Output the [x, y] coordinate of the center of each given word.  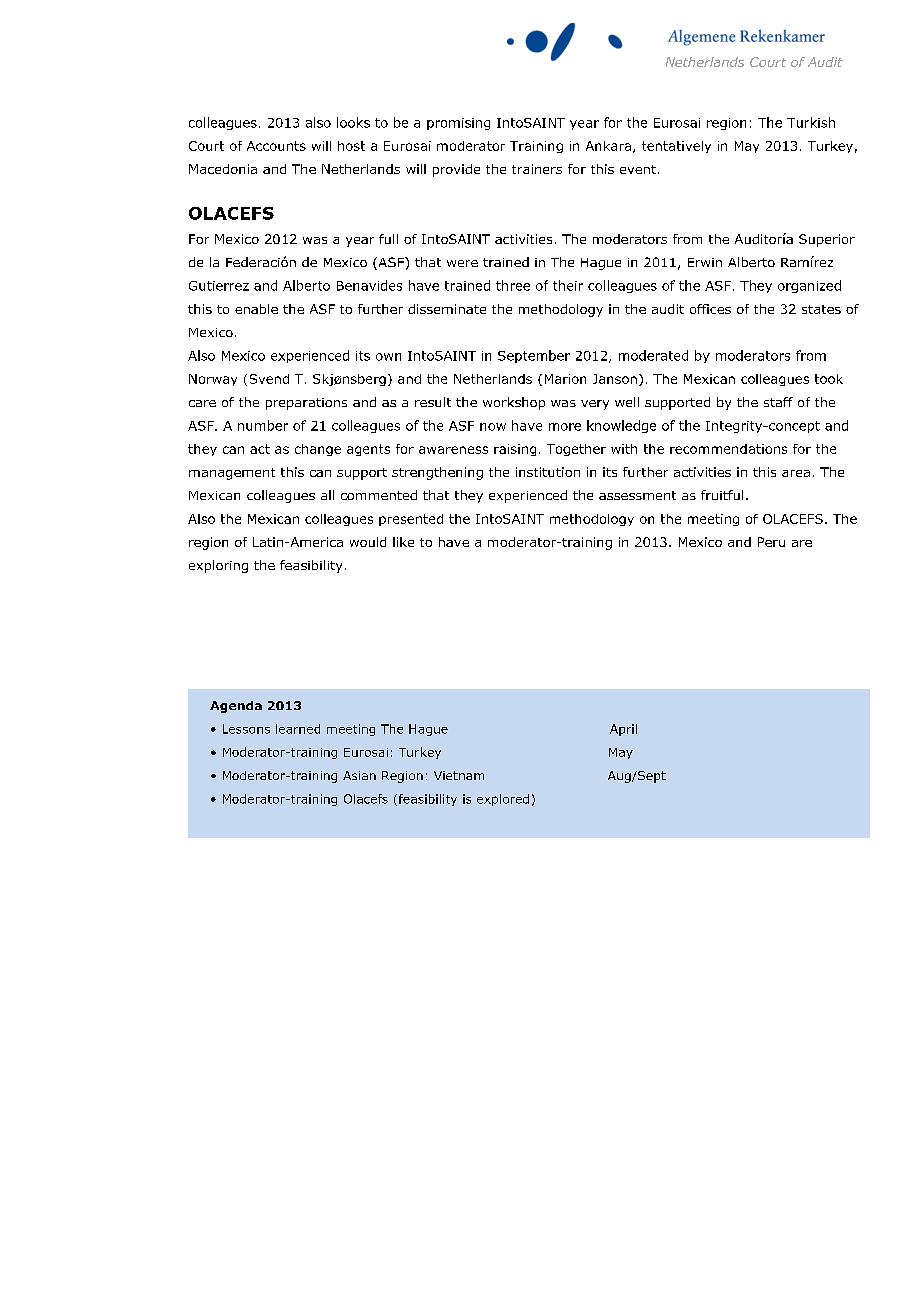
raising [515, 450]
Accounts [276, 146]
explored [503, 800]
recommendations [728, 449]
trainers [537, 169]
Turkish [811, 122]
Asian [359, 775]
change [318, 450]
